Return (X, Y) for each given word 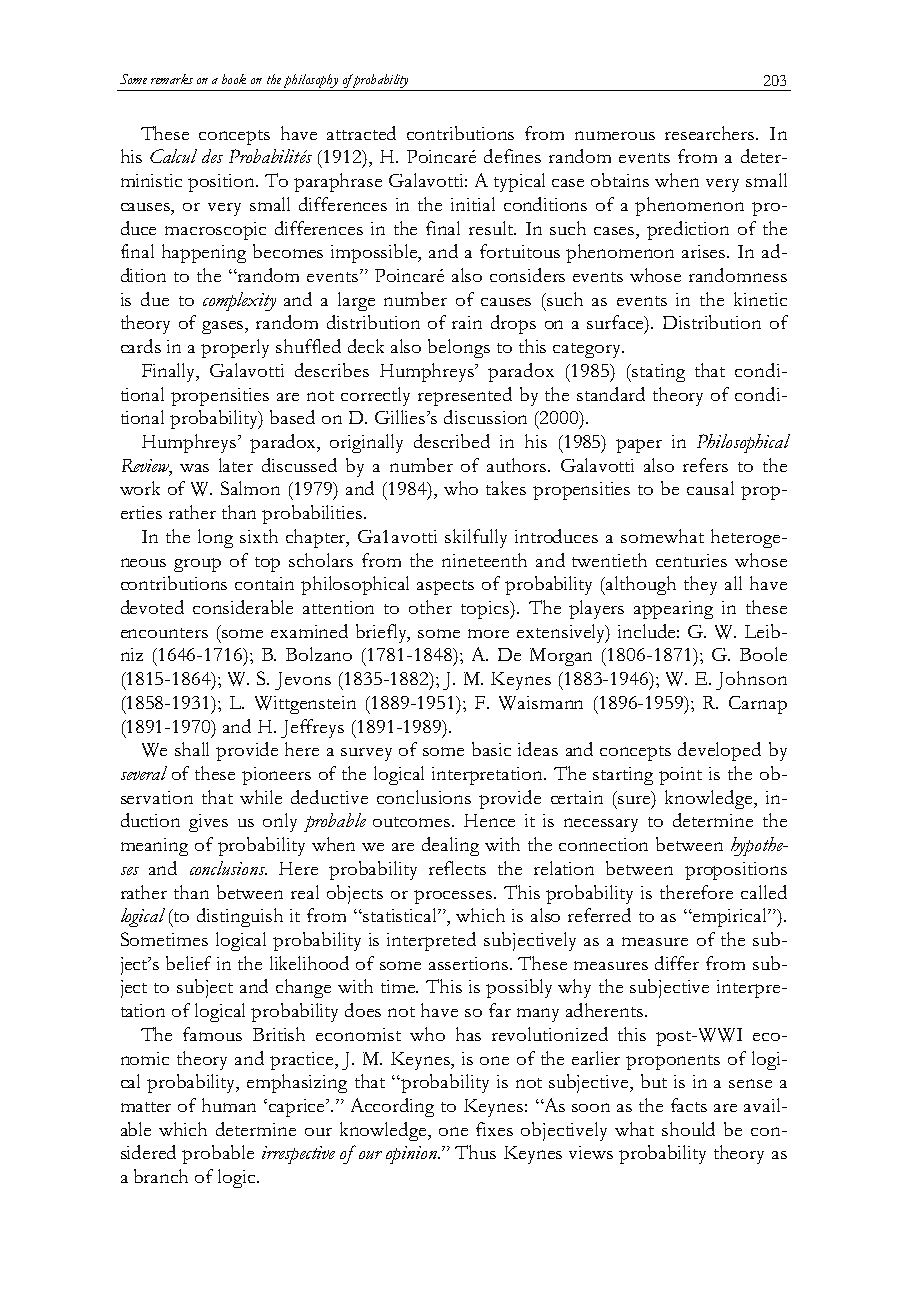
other (430, 607)
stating (657, 373)
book (234, 79)
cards (141, 346)
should (688, 1129)
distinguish (240, 917)
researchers (711, 133)
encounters (164, 633)
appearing (673, 610)
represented (465, 396)
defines (512, 156)
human (229, 1105)
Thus (475, 1152)
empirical (730, 917)
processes (454, 897)
